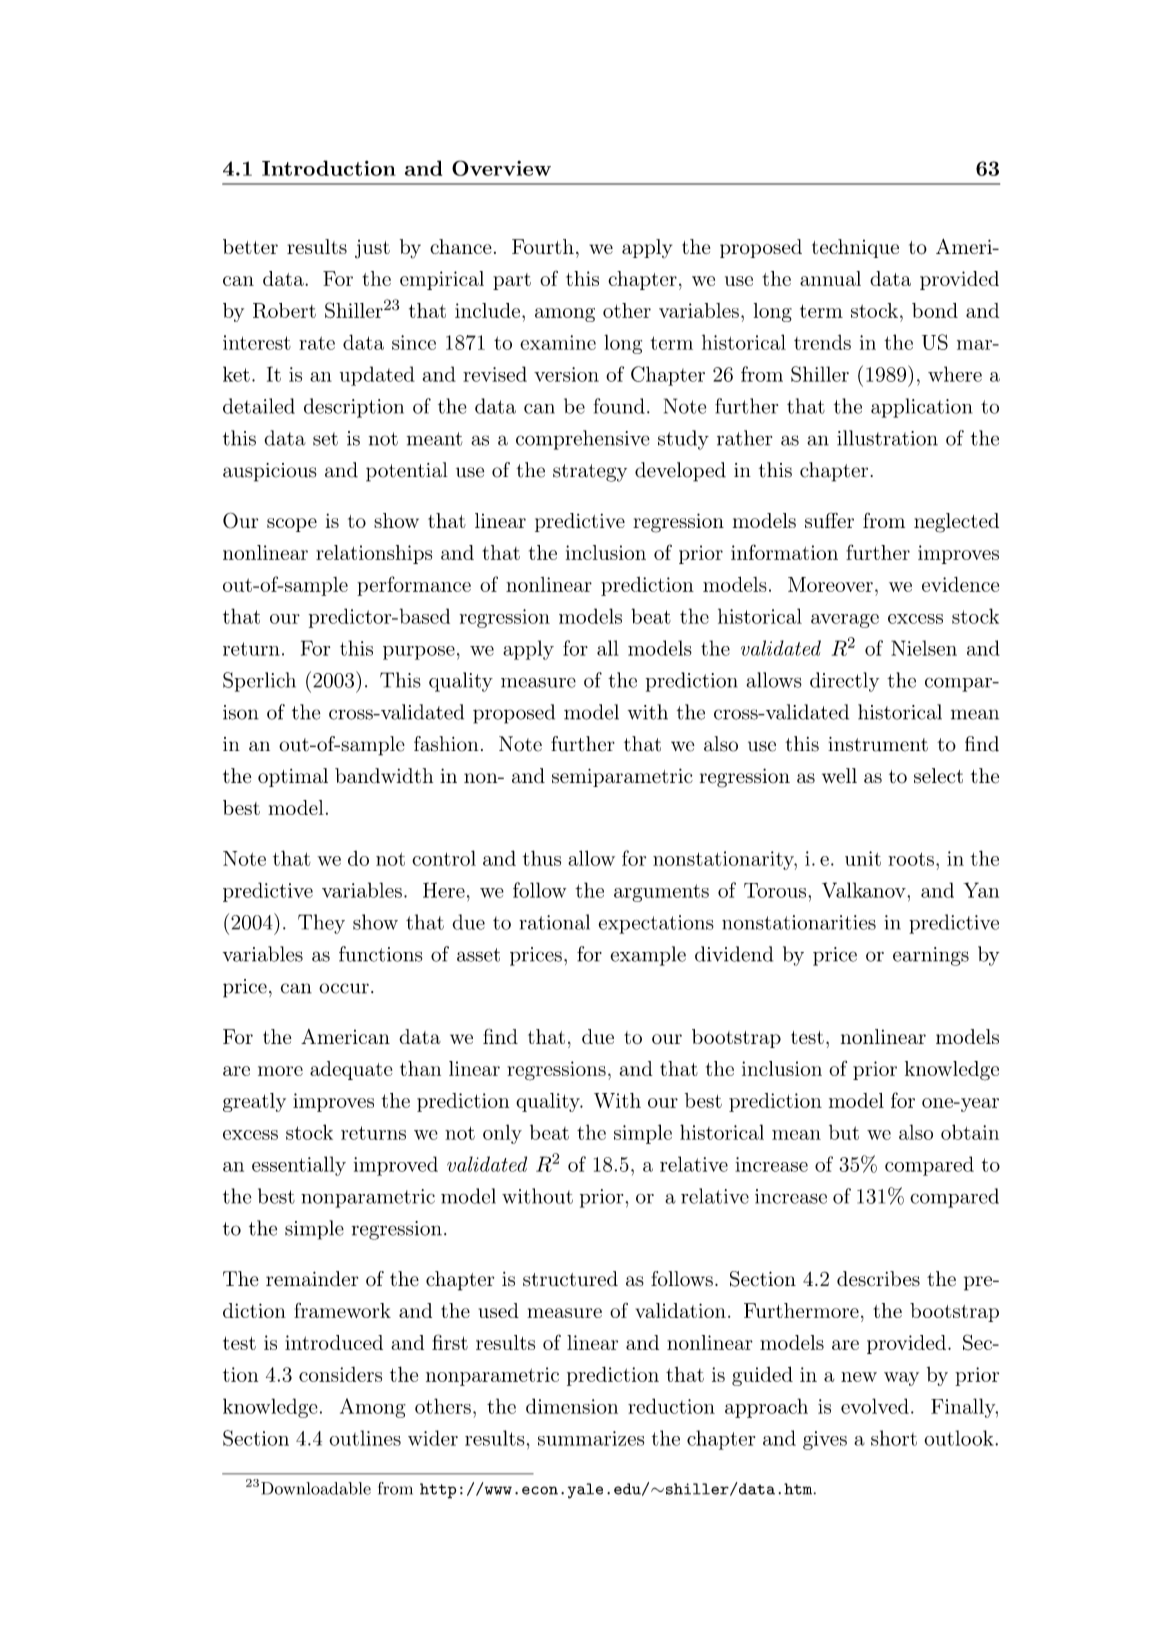 The width and height of the screenshot is (1167, 1651). What do you see at coordinates (542, 858) in the screenshot?
I see `thus` at bounding box center [542, 858].
